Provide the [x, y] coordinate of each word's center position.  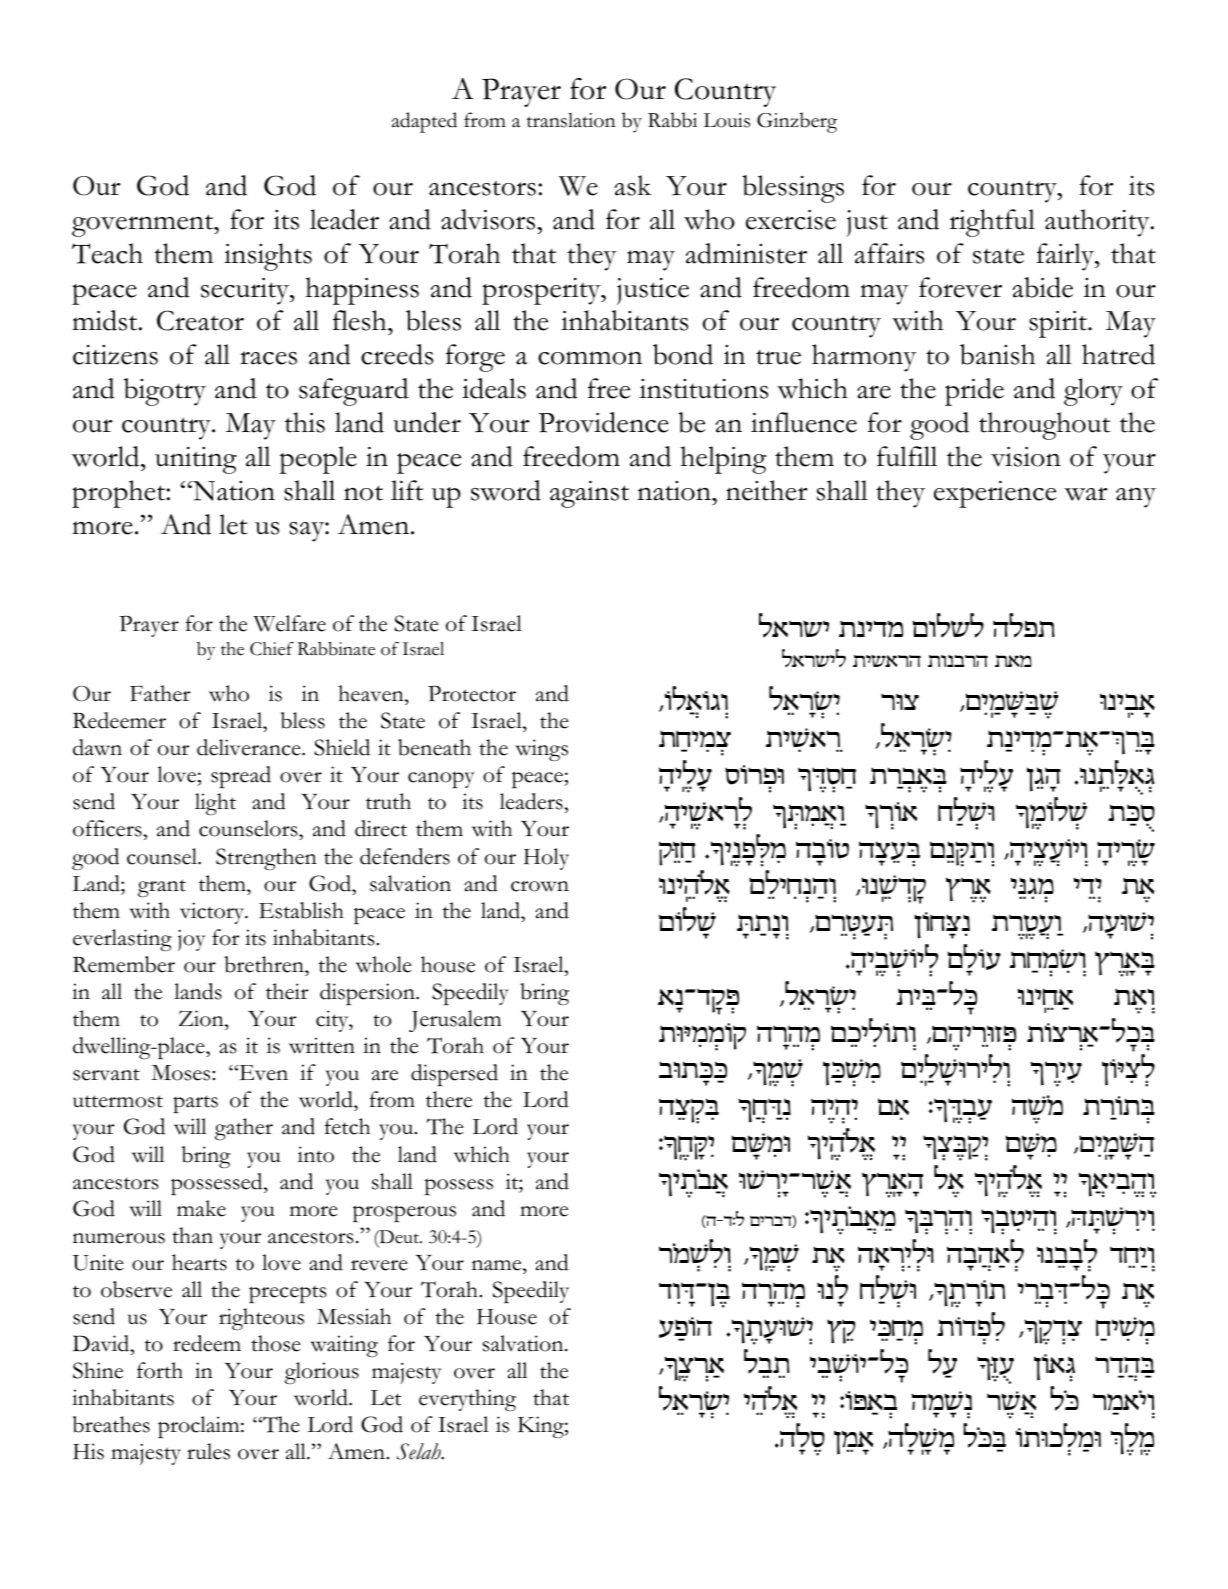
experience [995, 494]
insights [268, 257]
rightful [992, 223]
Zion [202, 1018]
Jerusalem [455, 1021]
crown [540, 886]
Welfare [290, 623]
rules [208, 1451]
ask [633, 185]
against [589, 494]
